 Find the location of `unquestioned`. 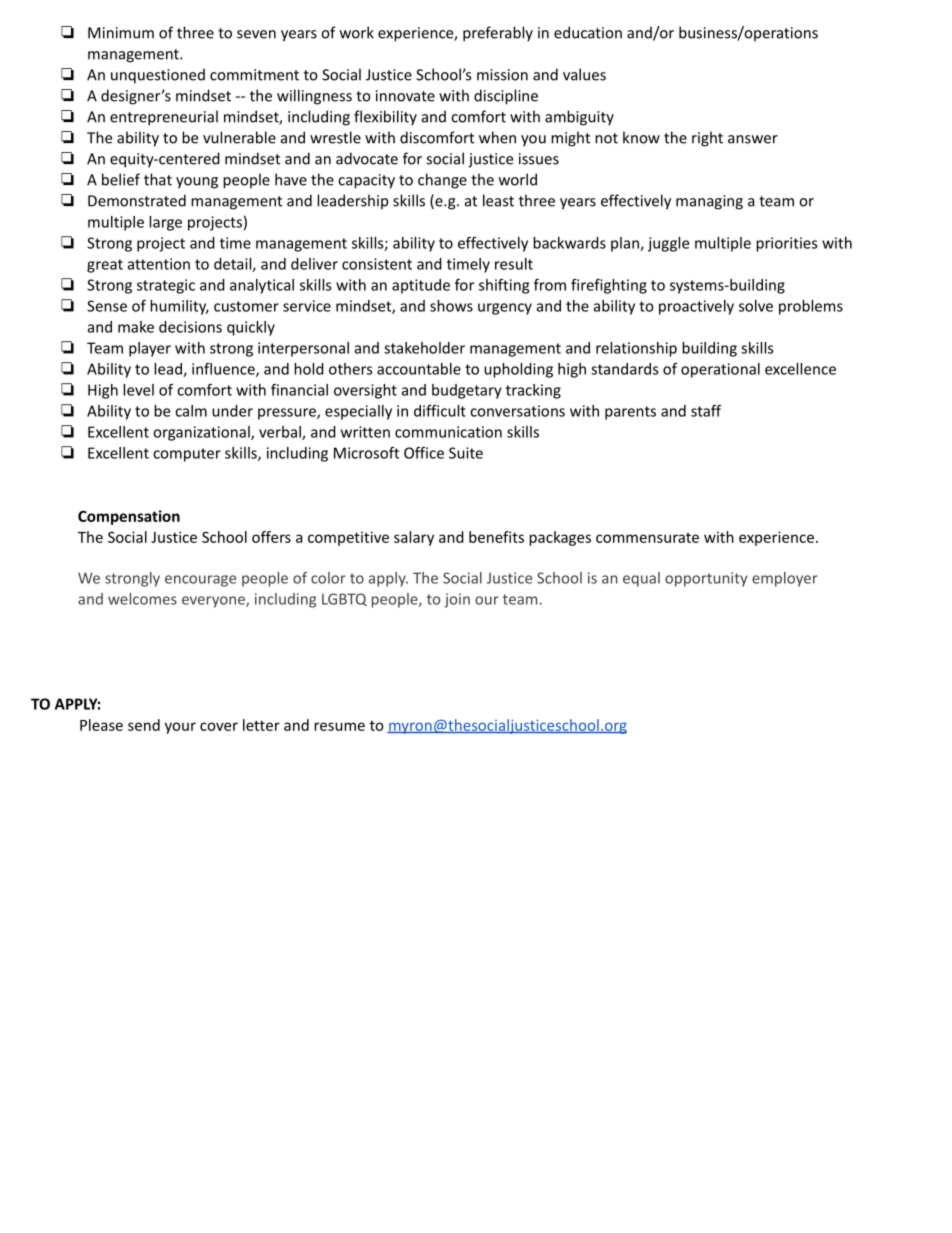

unquestioned is located at coordinates (158, 76).
